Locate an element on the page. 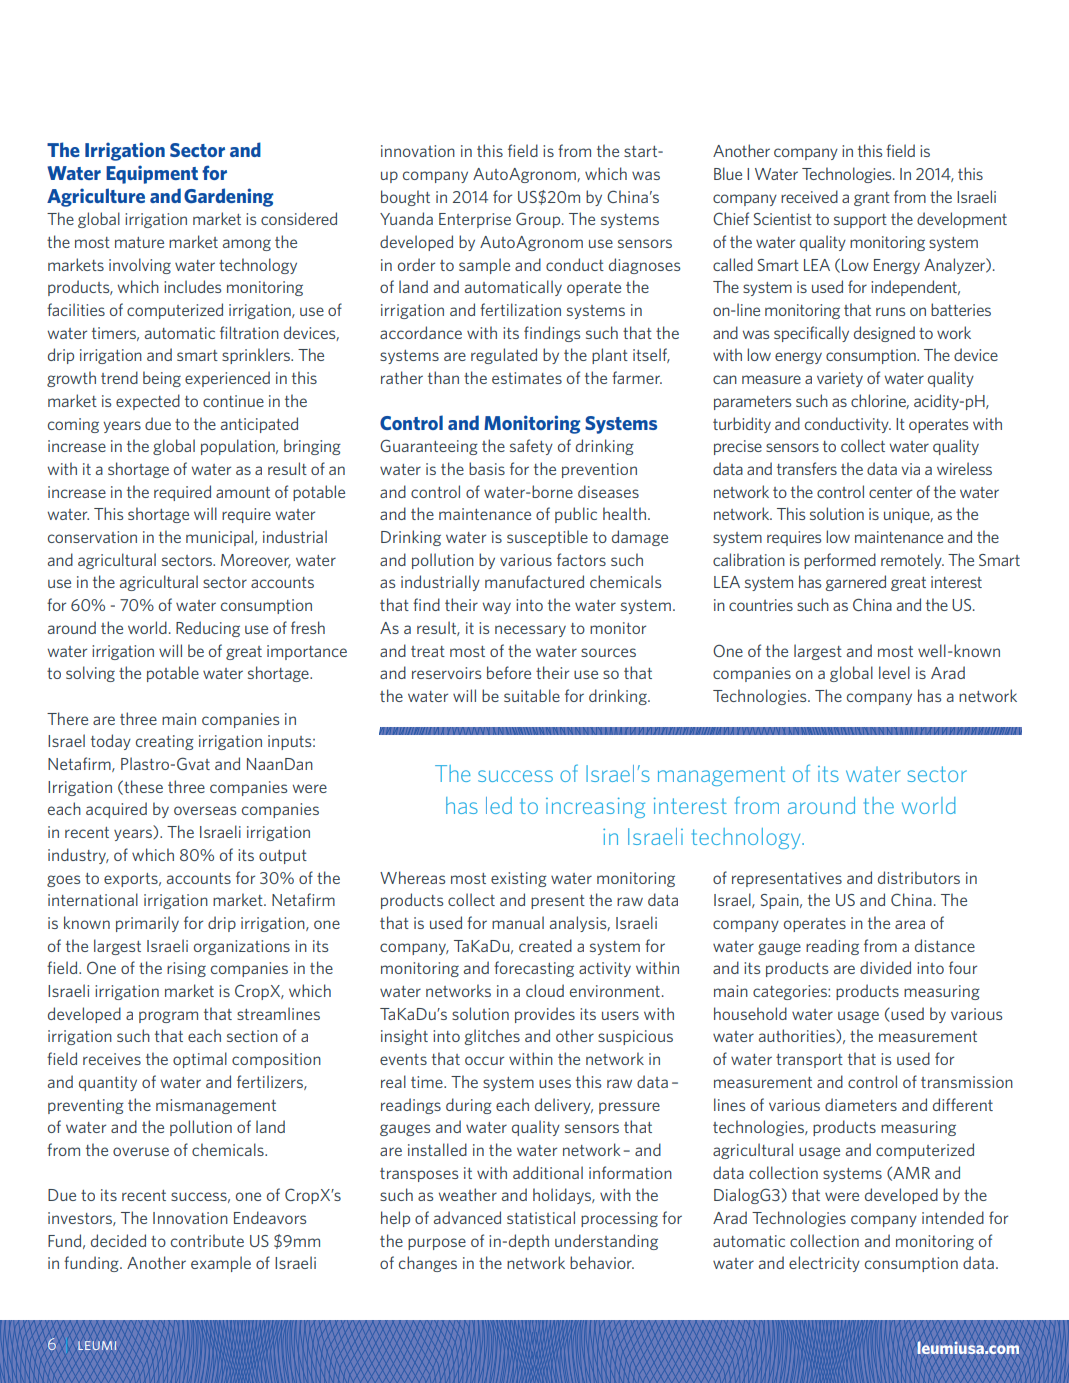 This document has height=1383, width=1069. contribute is located at coordinates (207, 1240).
